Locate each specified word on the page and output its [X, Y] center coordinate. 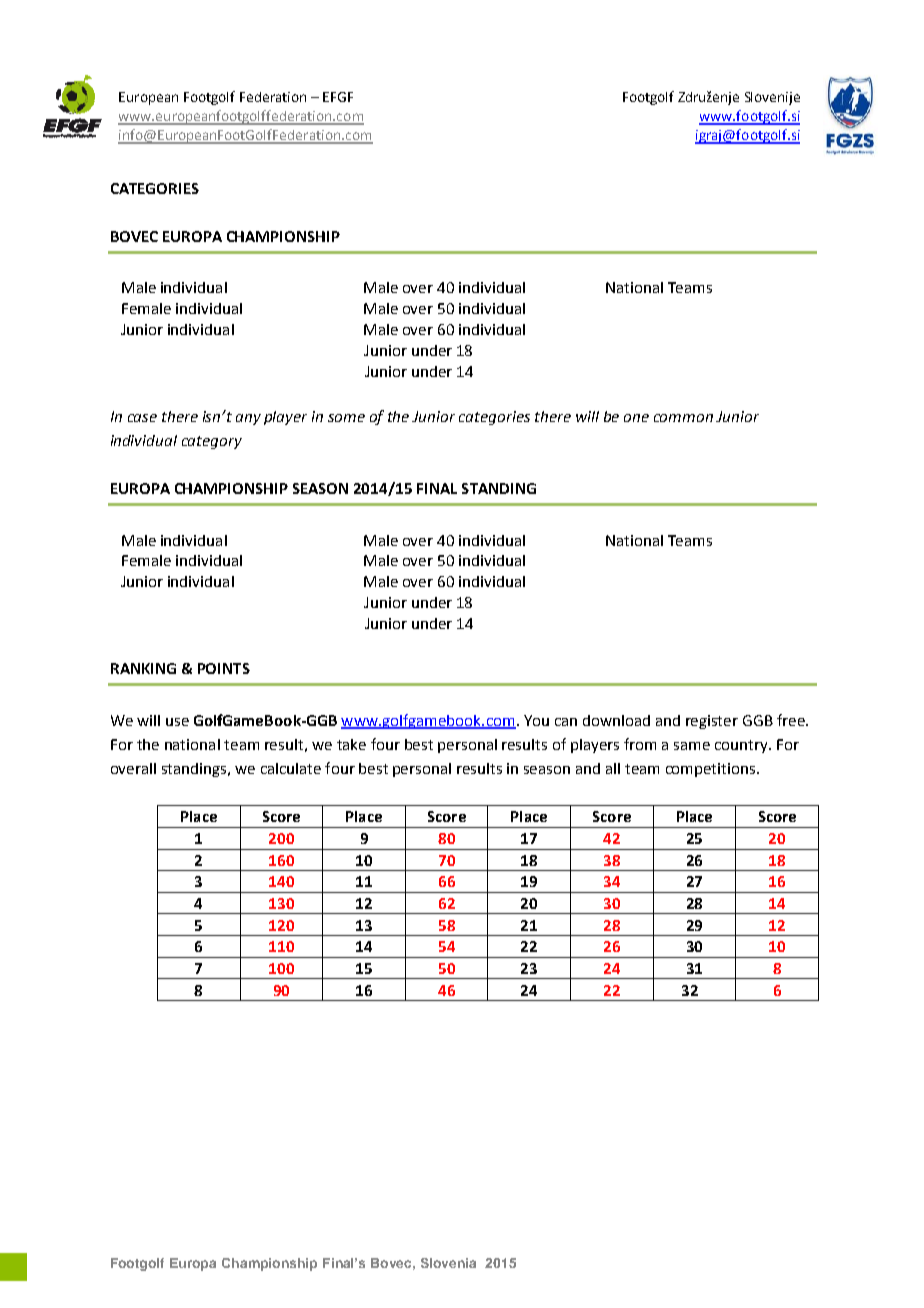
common [683, 418]
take [351, 744]
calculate [291, 768]
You [536, 720]
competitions [712, 770]
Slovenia [448, 1263]
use [177, 722]
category [212, 442]
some [346, 418]
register [712, 722]
